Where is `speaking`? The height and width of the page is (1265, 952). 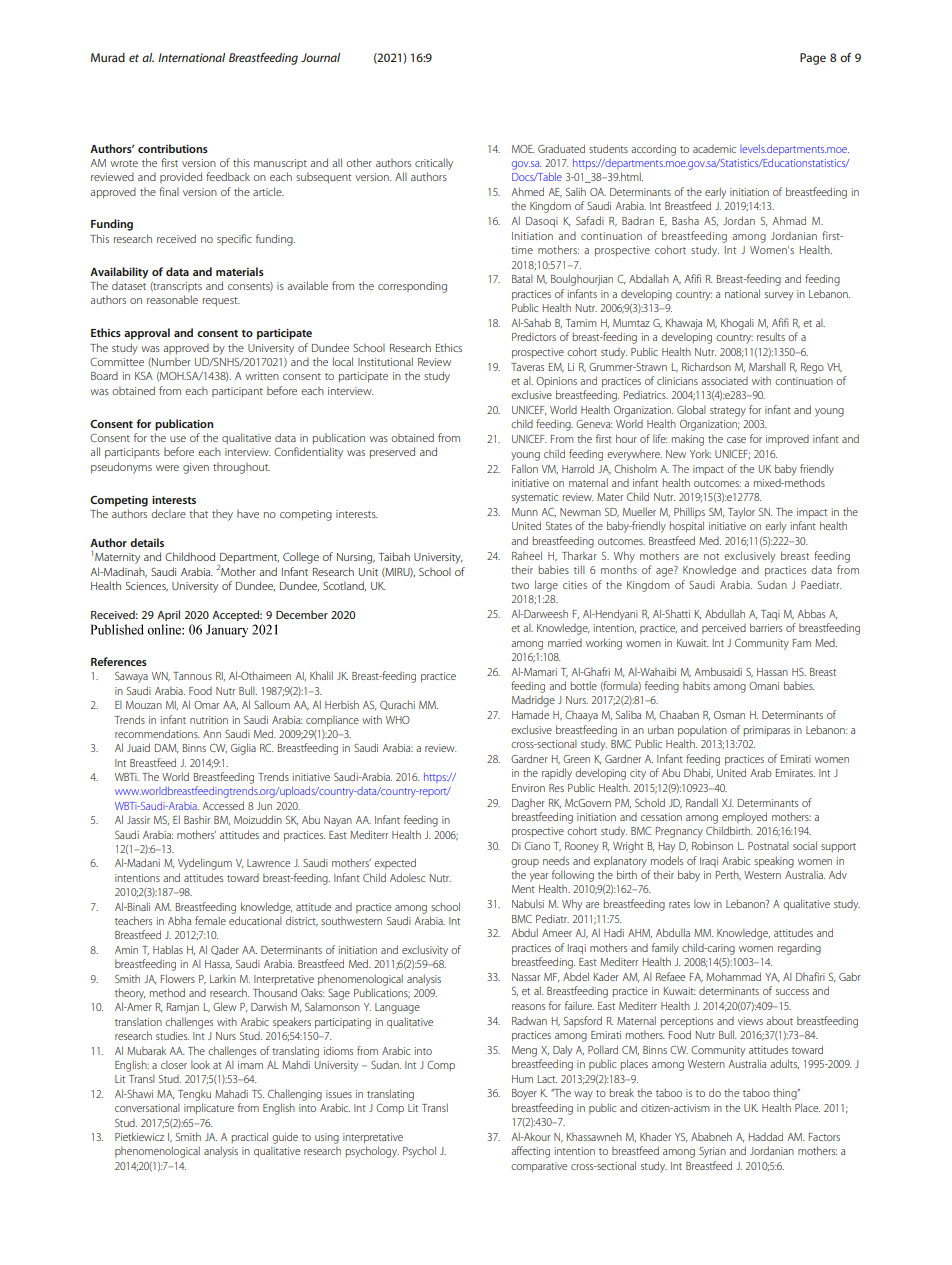 speaking is located at coordinates (774, 862).
